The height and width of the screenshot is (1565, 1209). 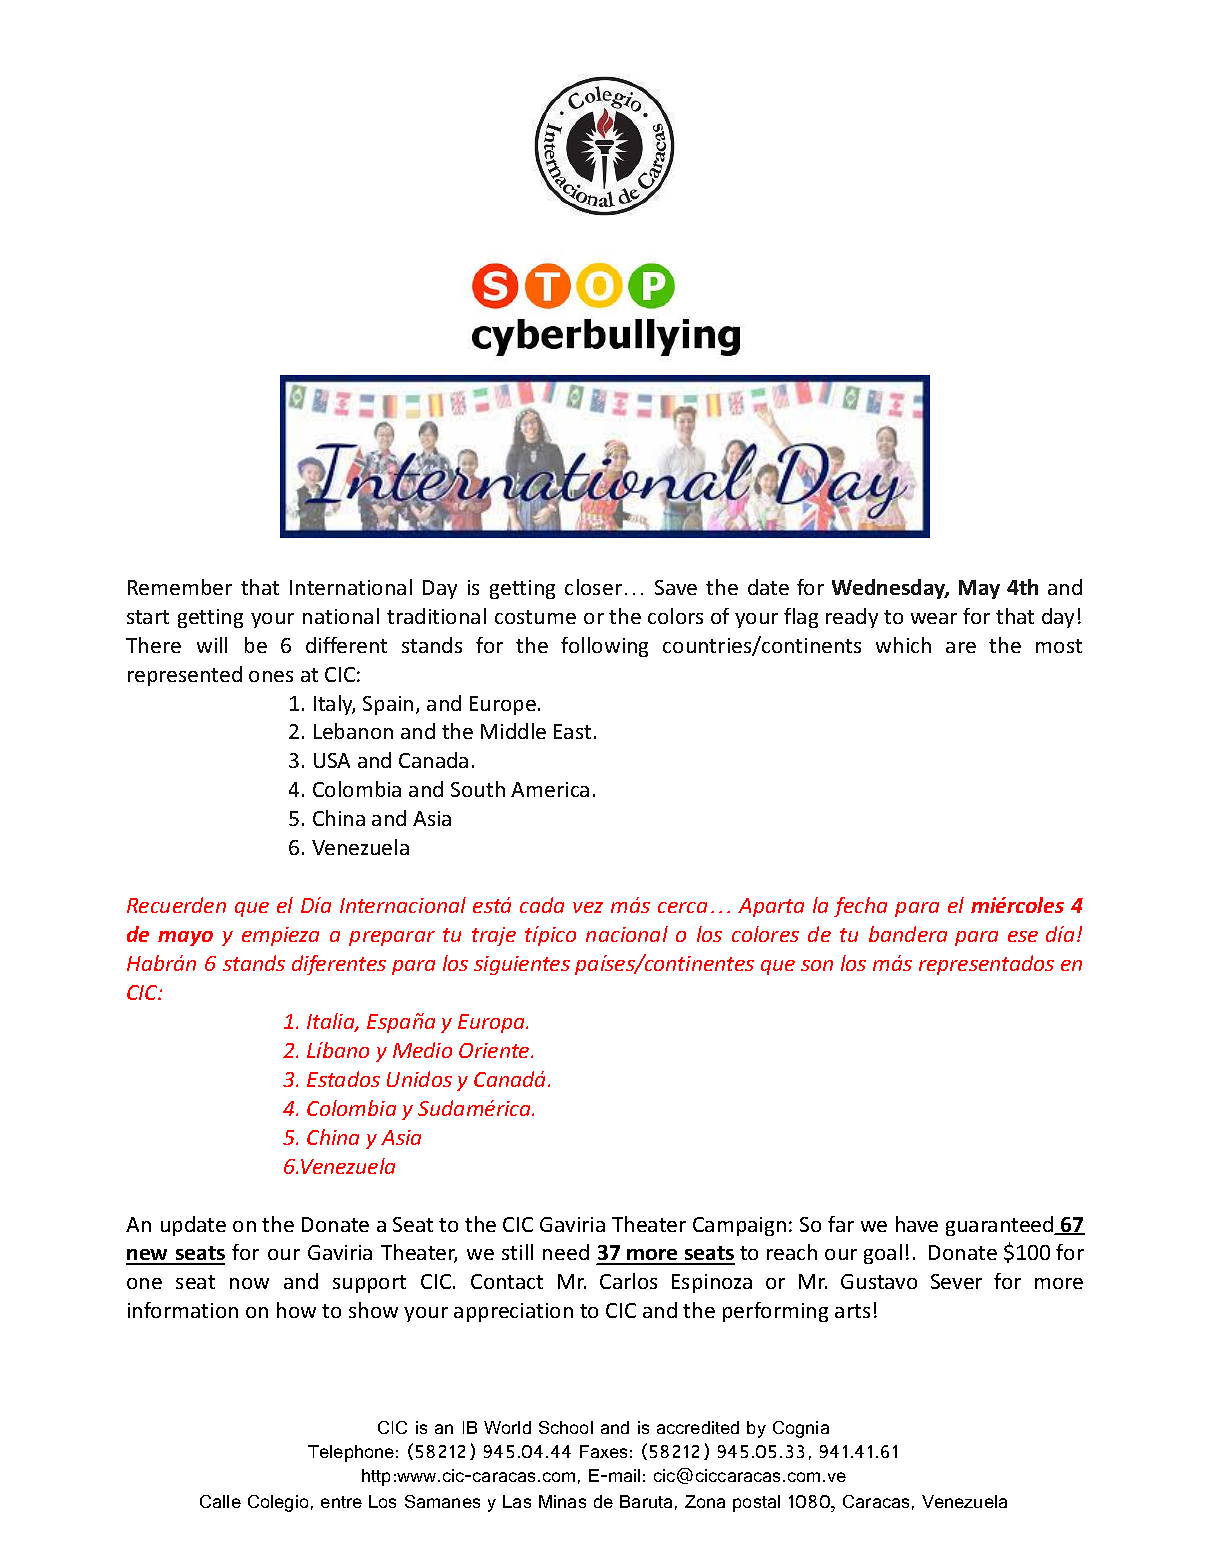 What do you see at coordinates (212, 645) in the screenshot?
I see `will` at bounding box center [212, 645].
